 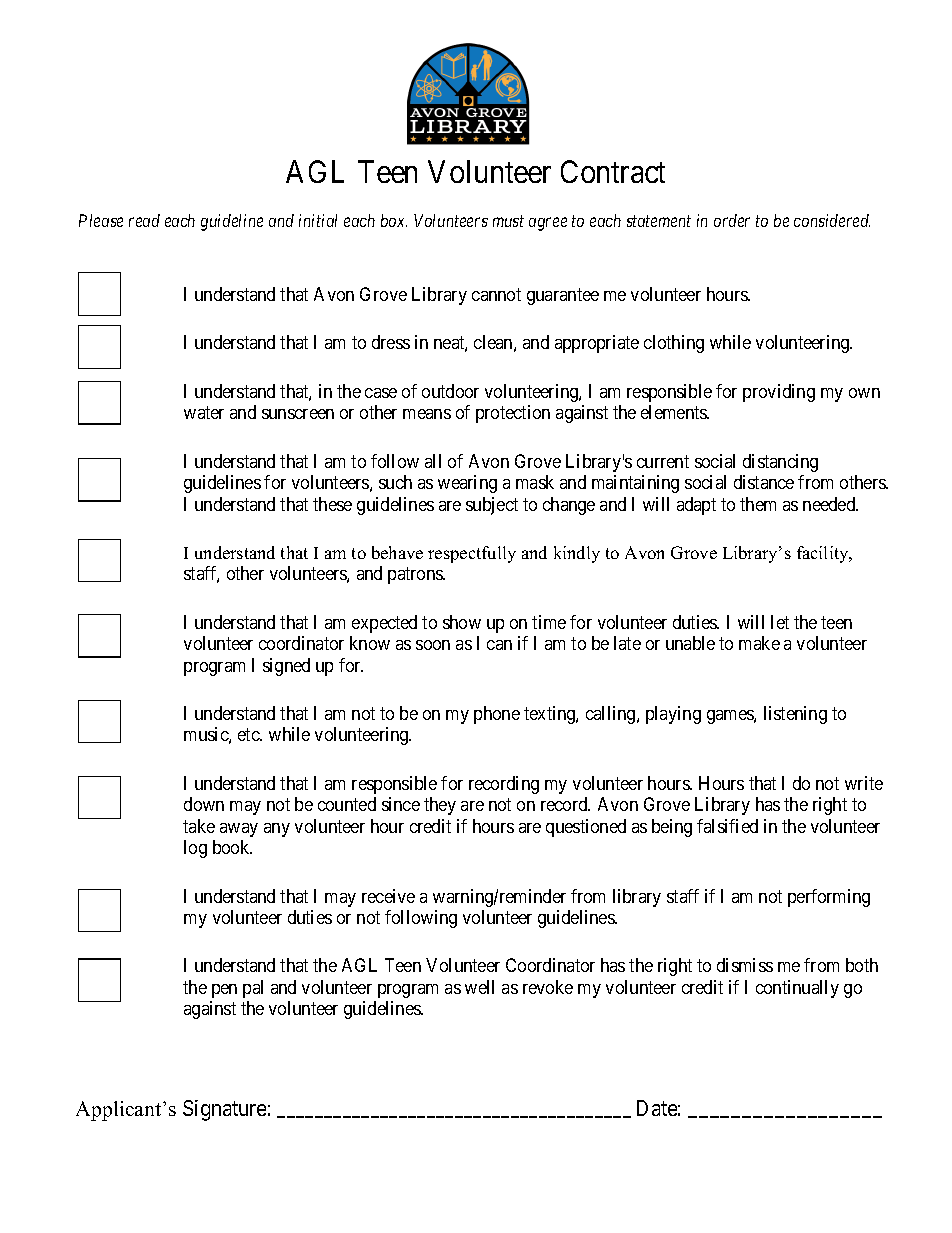 I want to click on show, so click(x=462, y=622).
